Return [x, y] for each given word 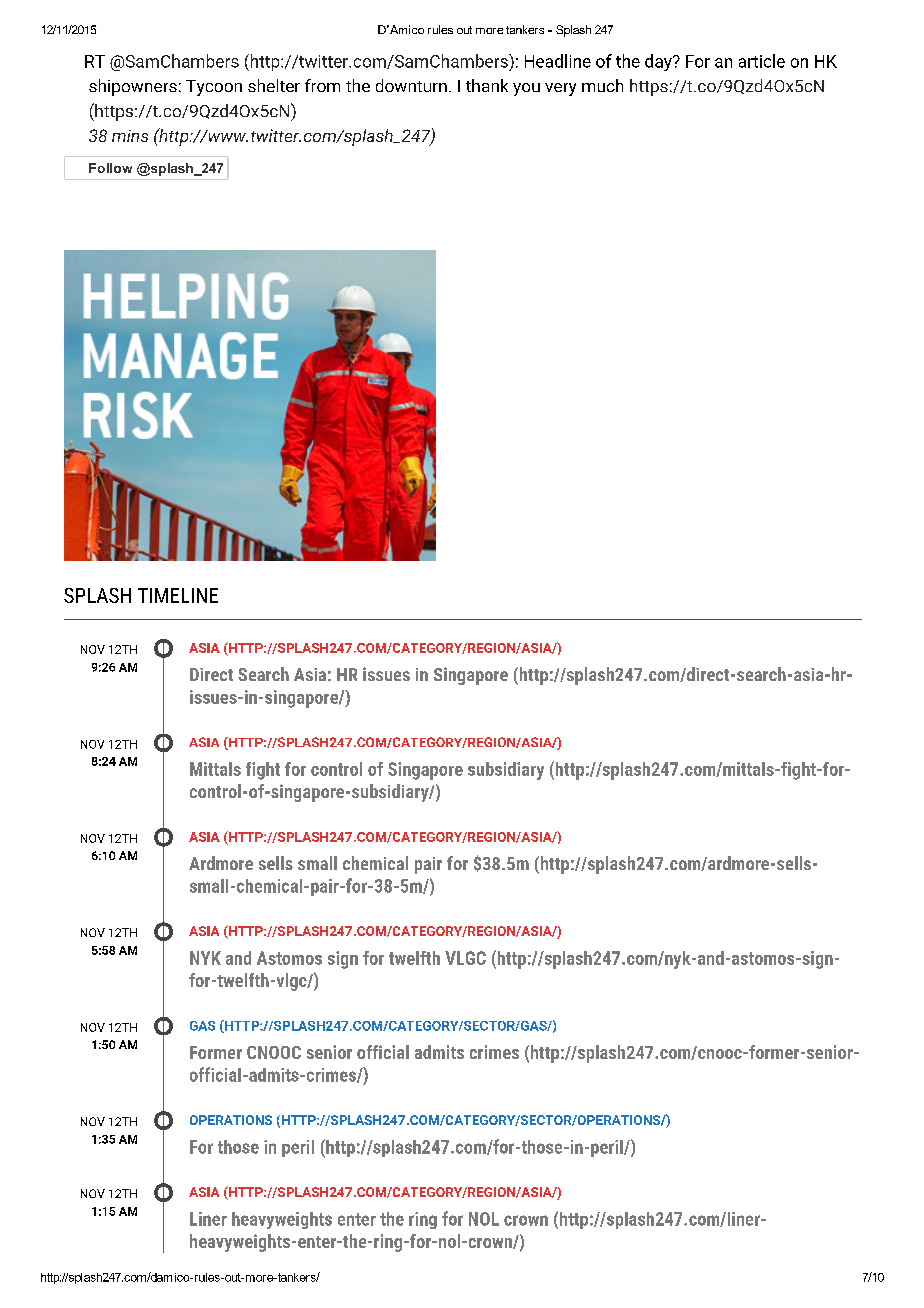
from [322, 85]
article [762, 61]
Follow [110, 168]
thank [487, 85]
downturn [411, 85]
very [560, 89]
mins [130, 136]
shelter [274, 85]
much [602, 85]
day [659, 62]
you [526, 89]
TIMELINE [178, 595]
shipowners [133, 87]
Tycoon [214, 88]
